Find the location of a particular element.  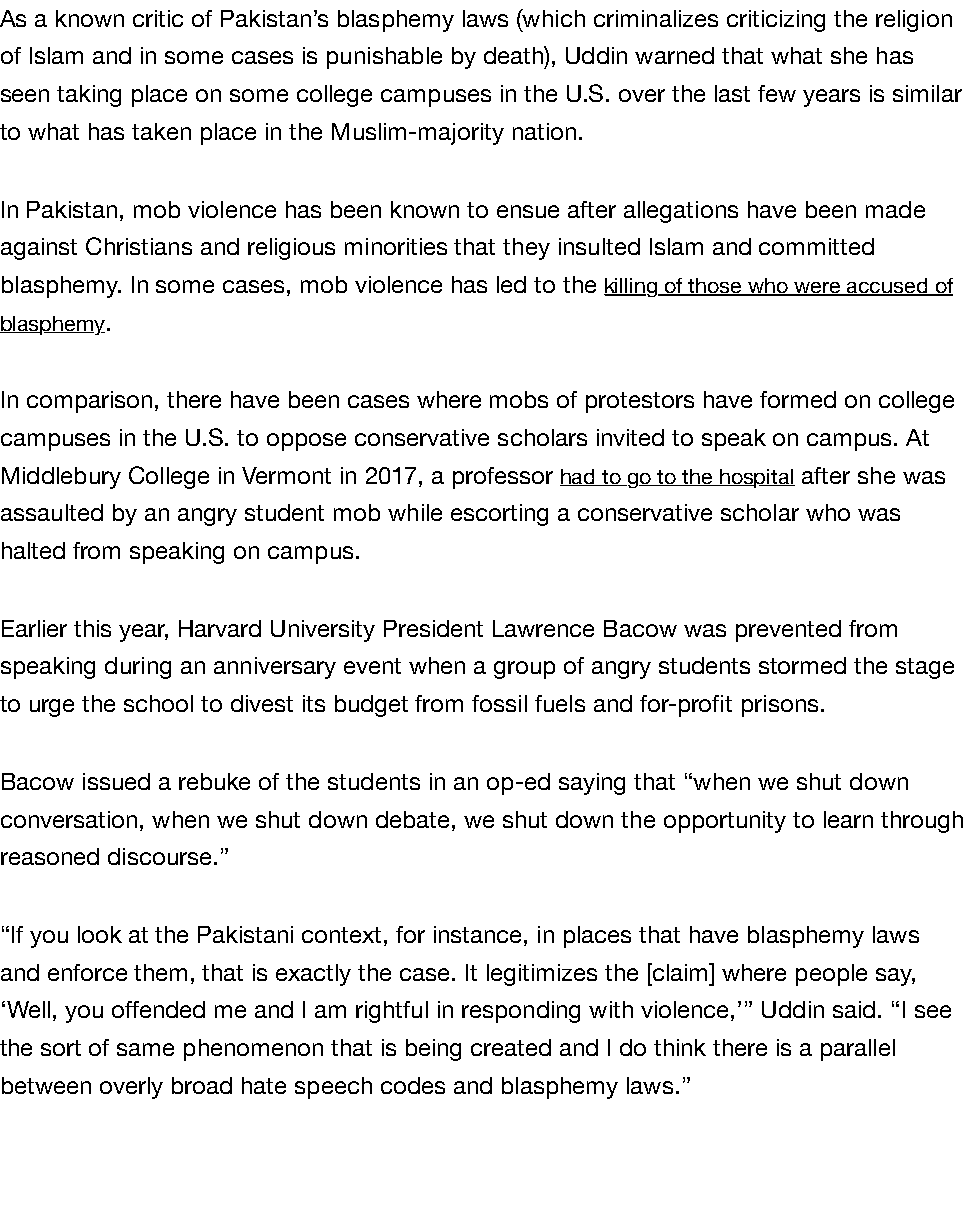

fuels is located at coordinates (560, 703).
